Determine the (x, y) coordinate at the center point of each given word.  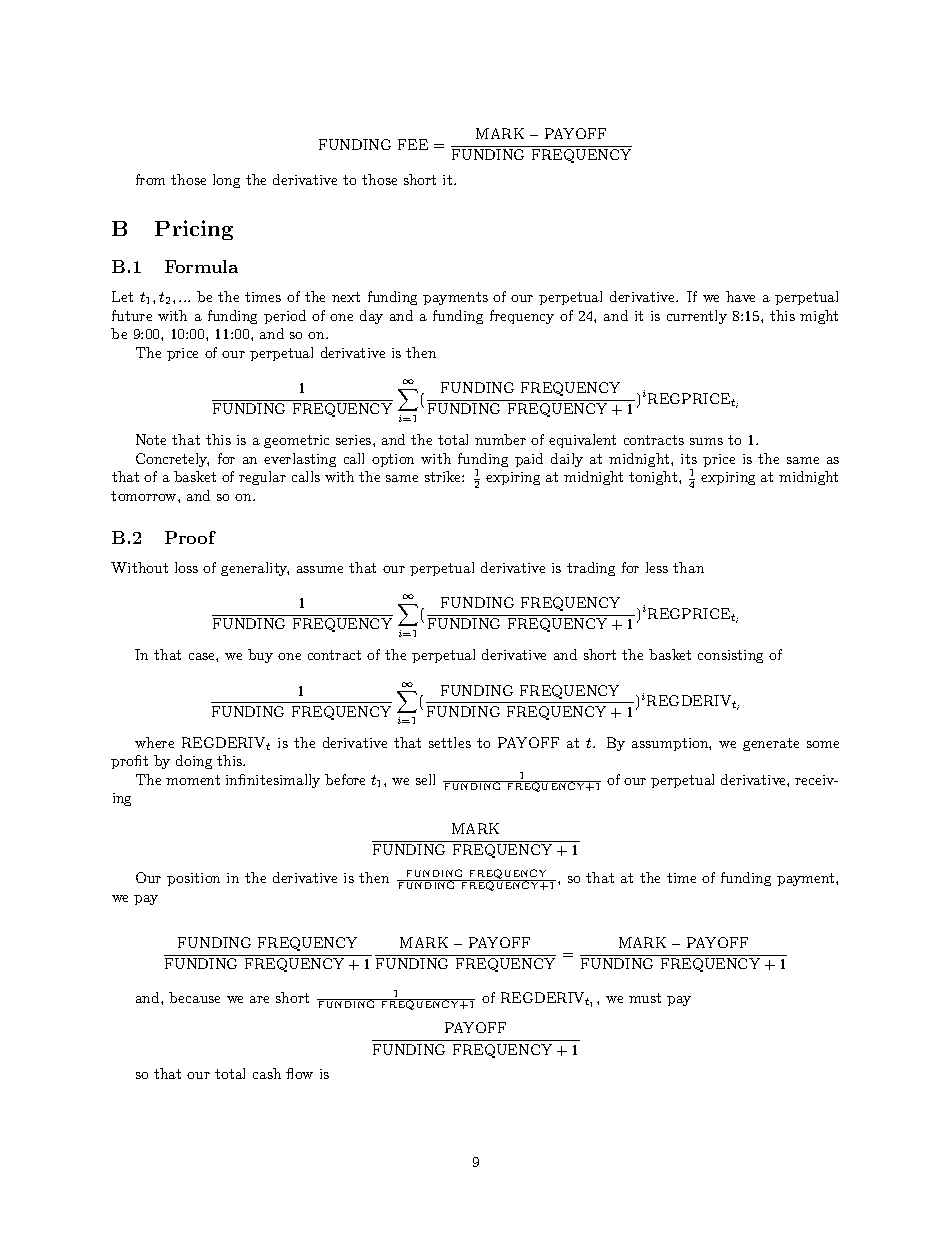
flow (299, 1073)
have (740, 296)
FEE (413, 144)
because (194, 997)
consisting (730, 656)
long (226, 181)
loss (186, 567)
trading (591, 569)
